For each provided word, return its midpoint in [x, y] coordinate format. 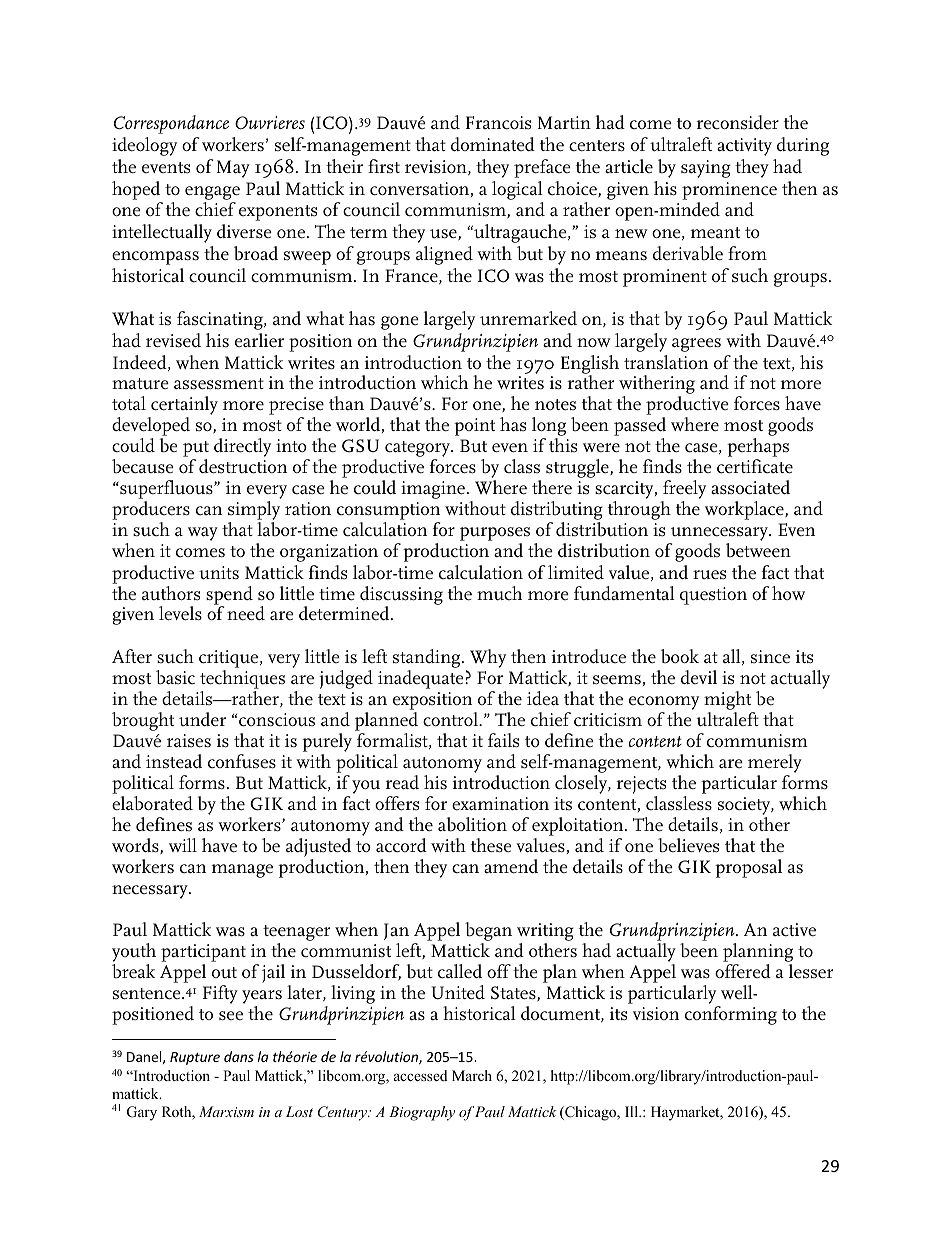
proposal [748, 868]
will [183, 845]
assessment [219, 384]
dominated [493, 144]
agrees [696, 345]
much [499, 593]
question [713, 596]
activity [744, 147]
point [474, 427]
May [233, 169]
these [491, 845]
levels [180, 613]
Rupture [195, 1058]
